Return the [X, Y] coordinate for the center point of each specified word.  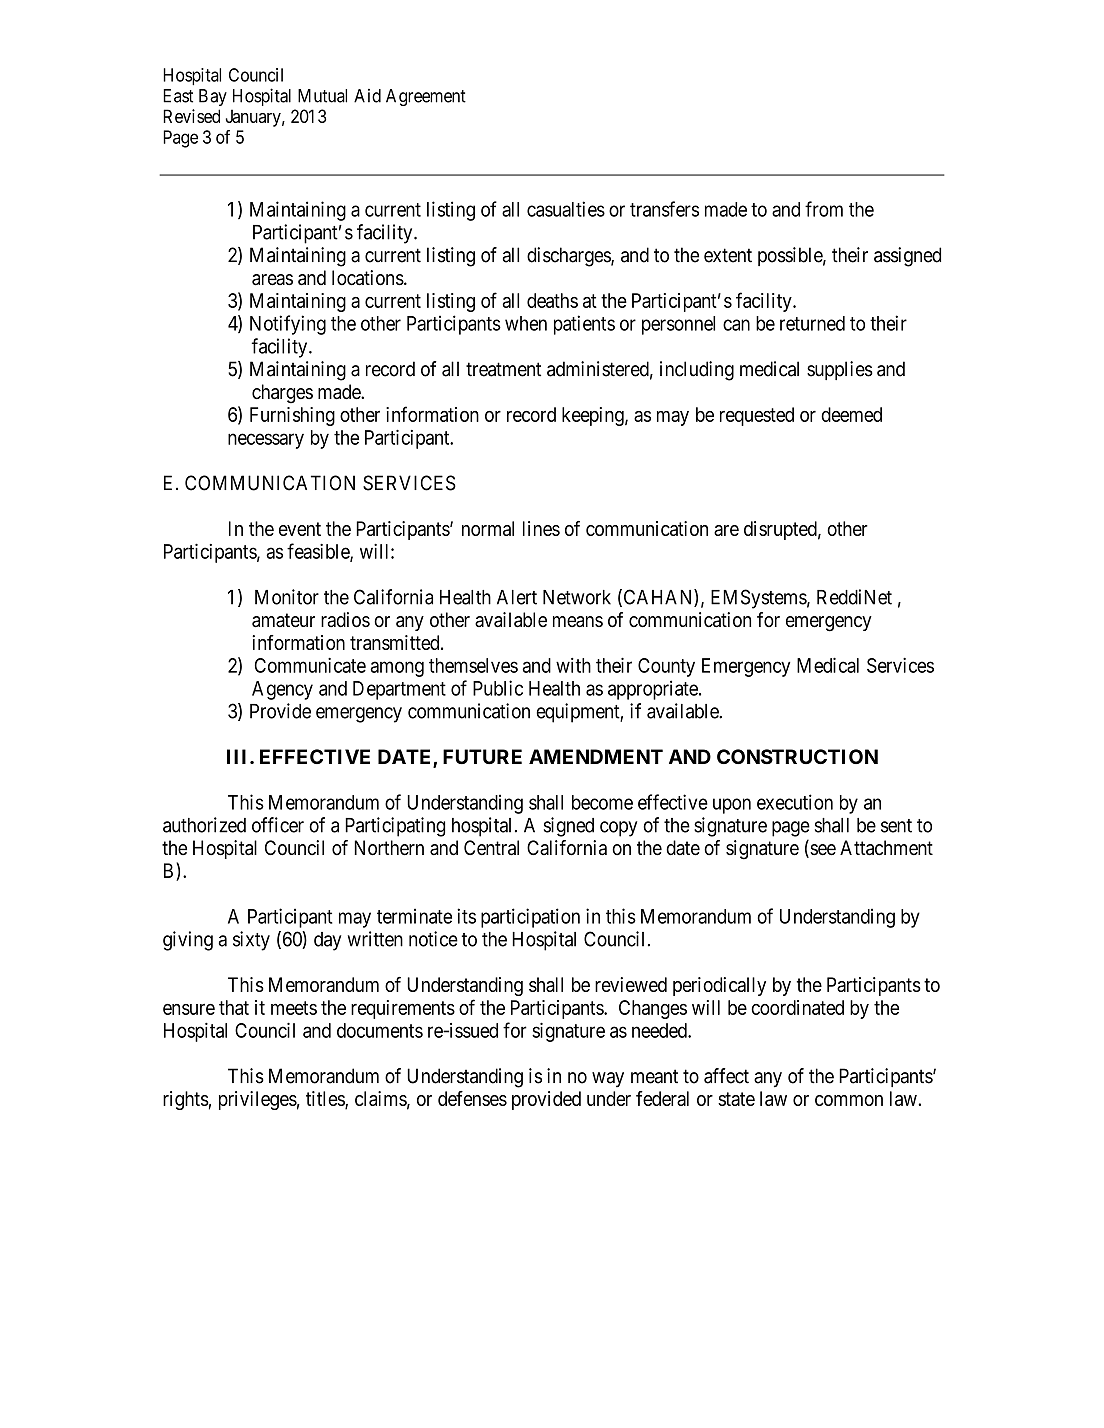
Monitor [287, 597]
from [824, 209]
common [849, 1100]
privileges [258, 1100]
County [666, 667]
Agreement [426, 97]
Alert [517, 597]
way [608, 1079]
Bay [213, 97]
